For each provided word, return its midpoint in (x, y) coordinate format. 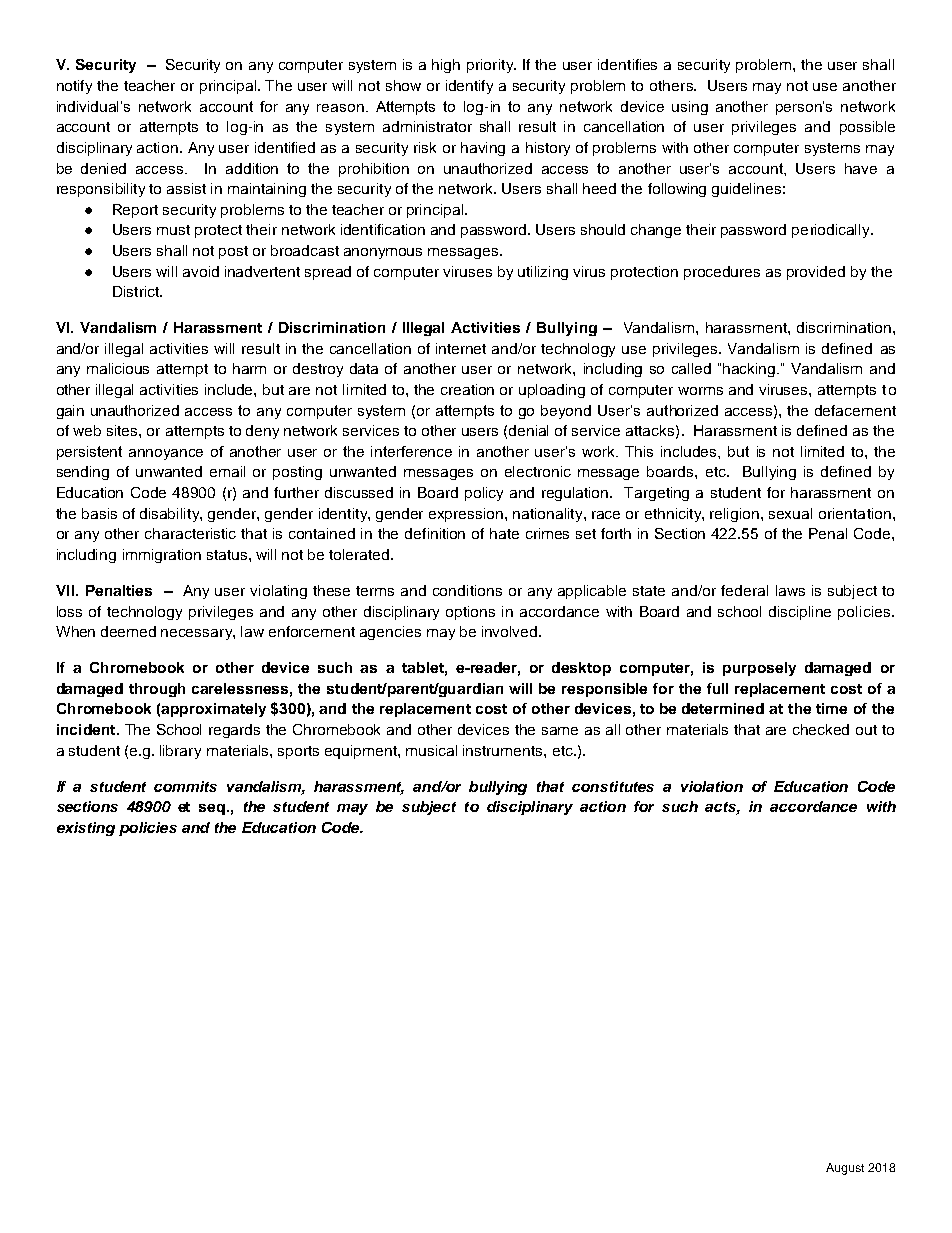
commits (185, 786)
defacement (855, 410)
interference (411, 451)
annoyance (166, 454)
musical (431, 750)
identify (469, 87)
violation (712, 786)
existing (86, 829)
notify (74, 87)
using (690, 108)
